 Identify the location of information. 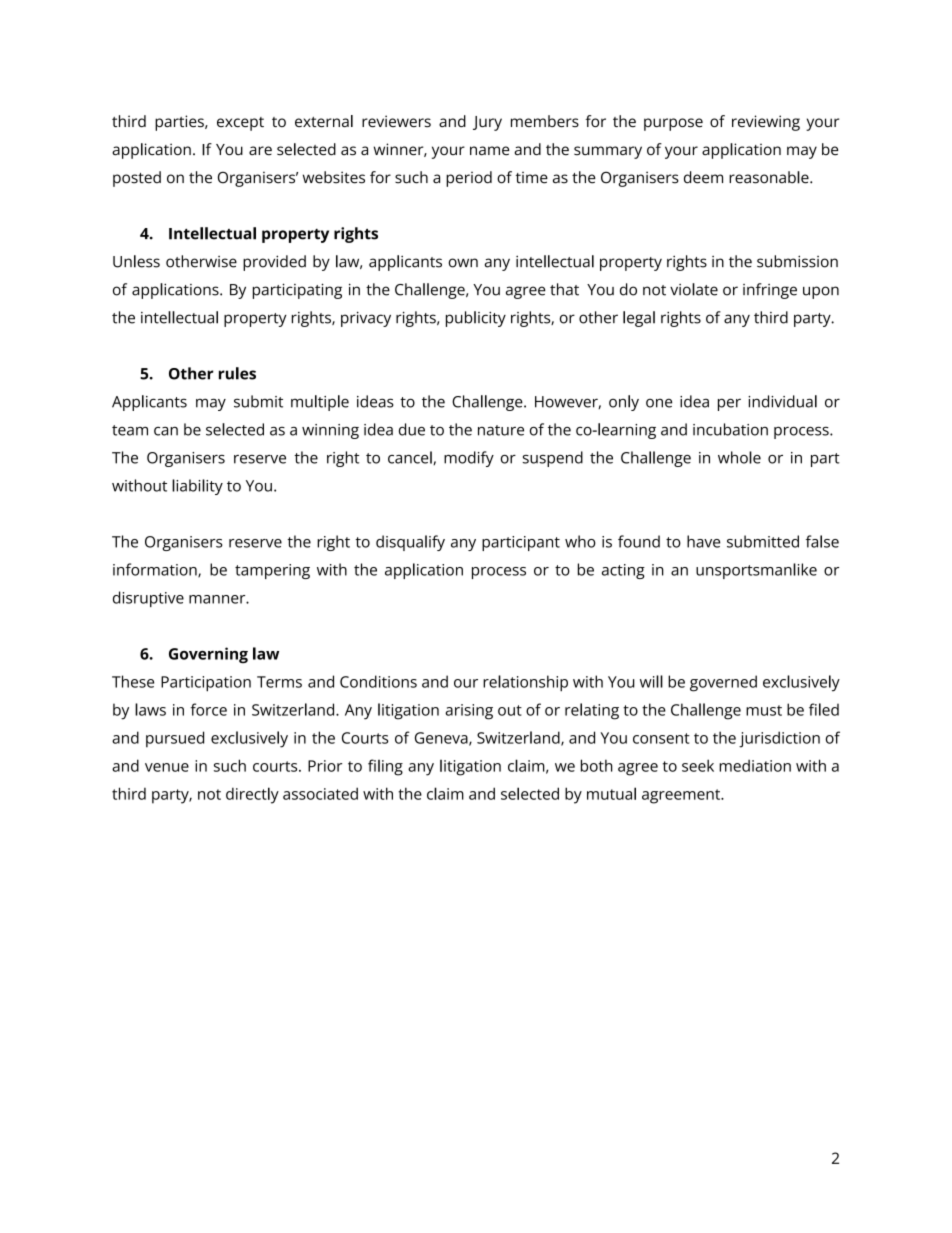
(156, 570).
